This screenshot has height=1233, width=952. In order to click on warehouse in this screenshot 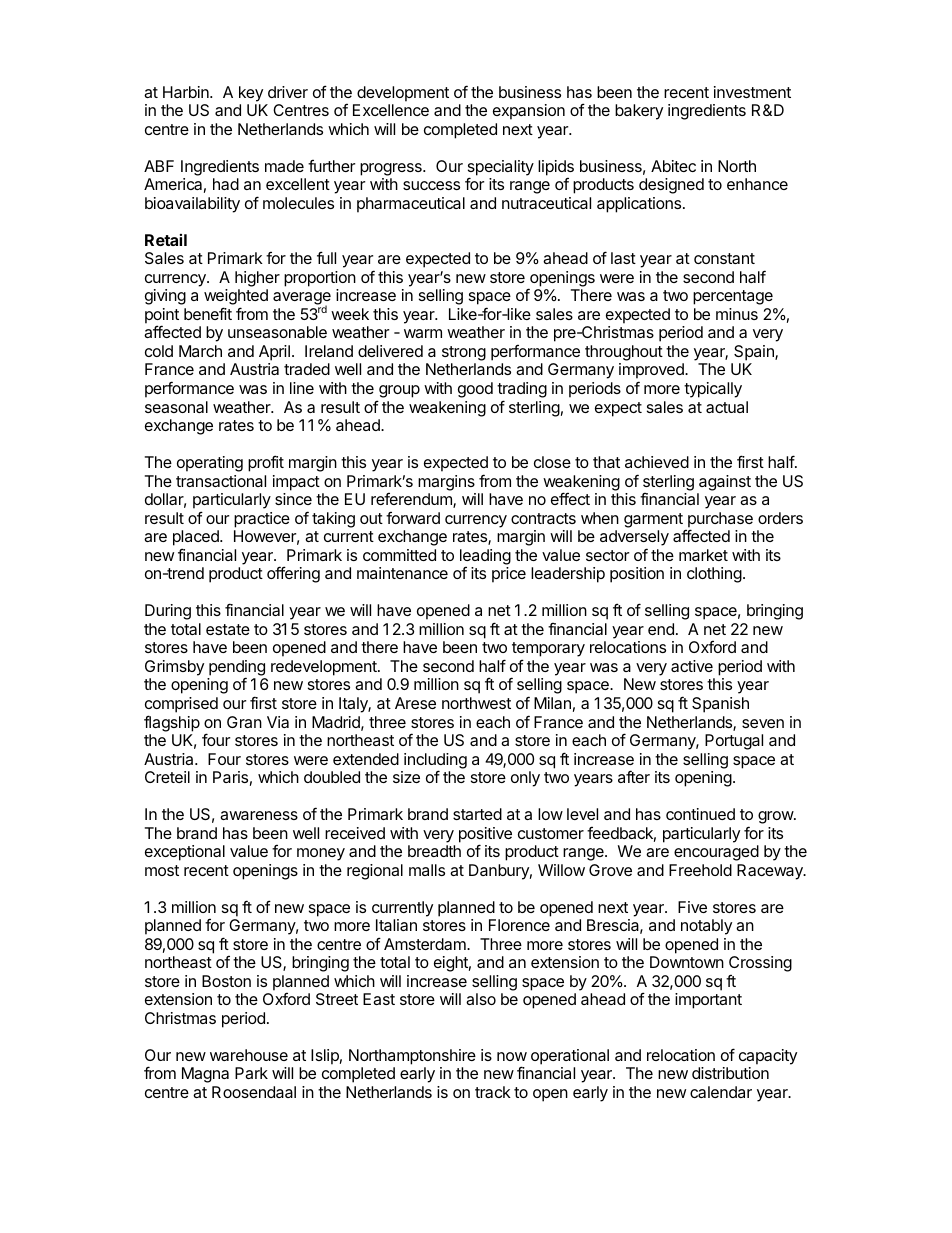, I will do `click(249, 1055)`.
